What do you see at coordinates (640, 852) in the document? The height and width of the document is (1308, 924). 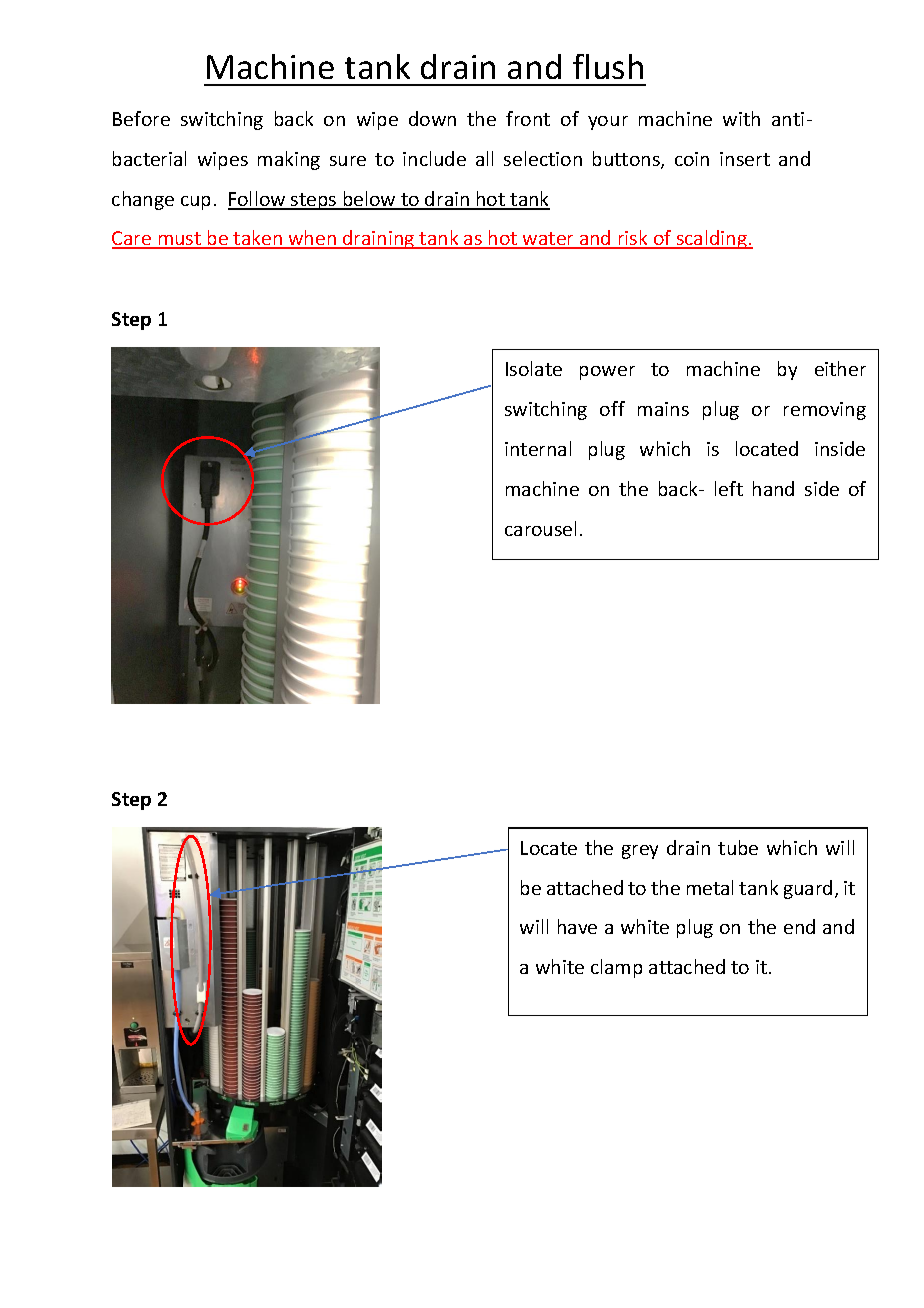 I see `grey` at bounding box center [640, 852].
